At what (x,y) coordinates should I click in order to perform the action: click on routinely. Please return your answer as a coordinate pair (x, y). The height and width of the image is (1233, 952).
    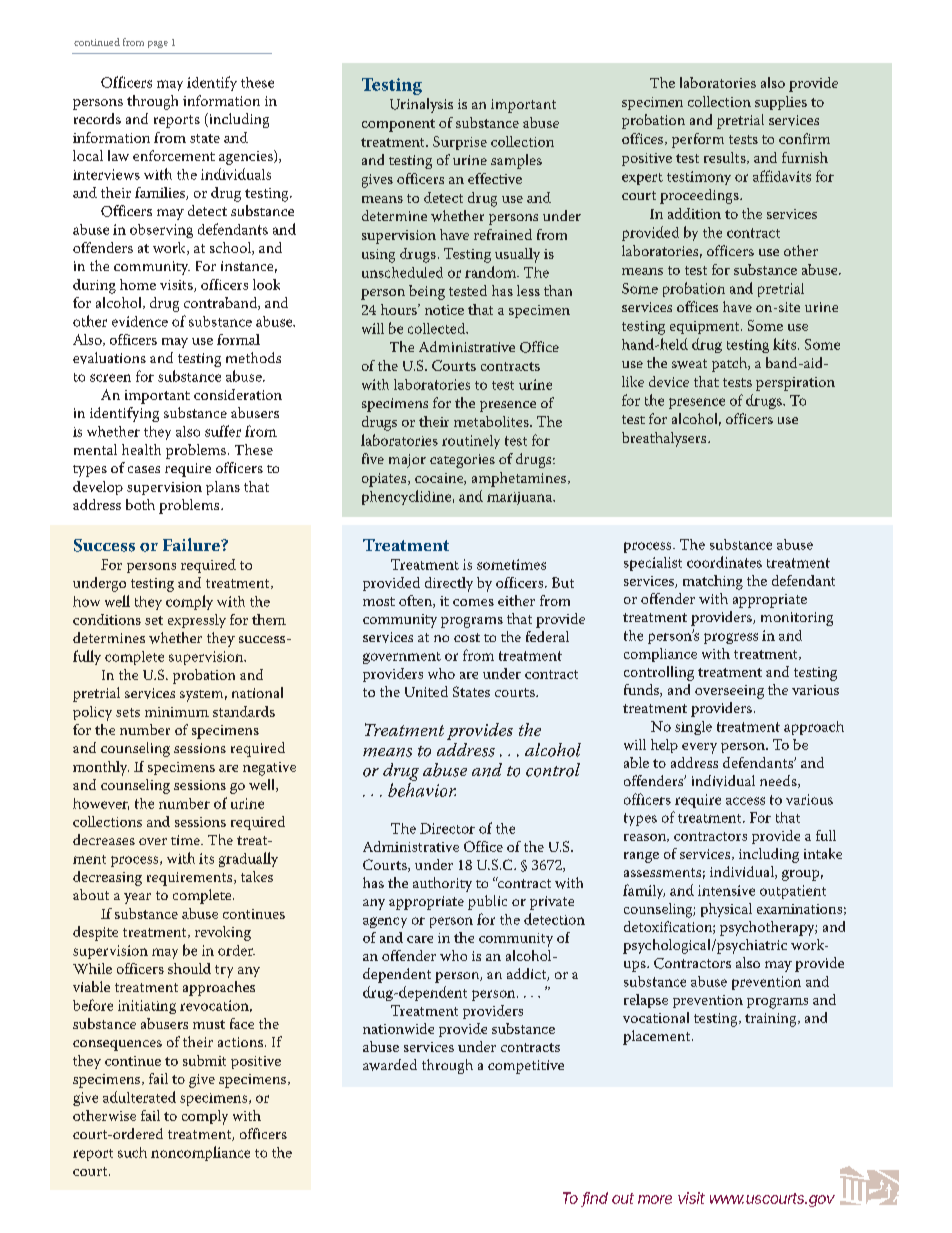
    Looking at the image, I should click on (471, 442).
